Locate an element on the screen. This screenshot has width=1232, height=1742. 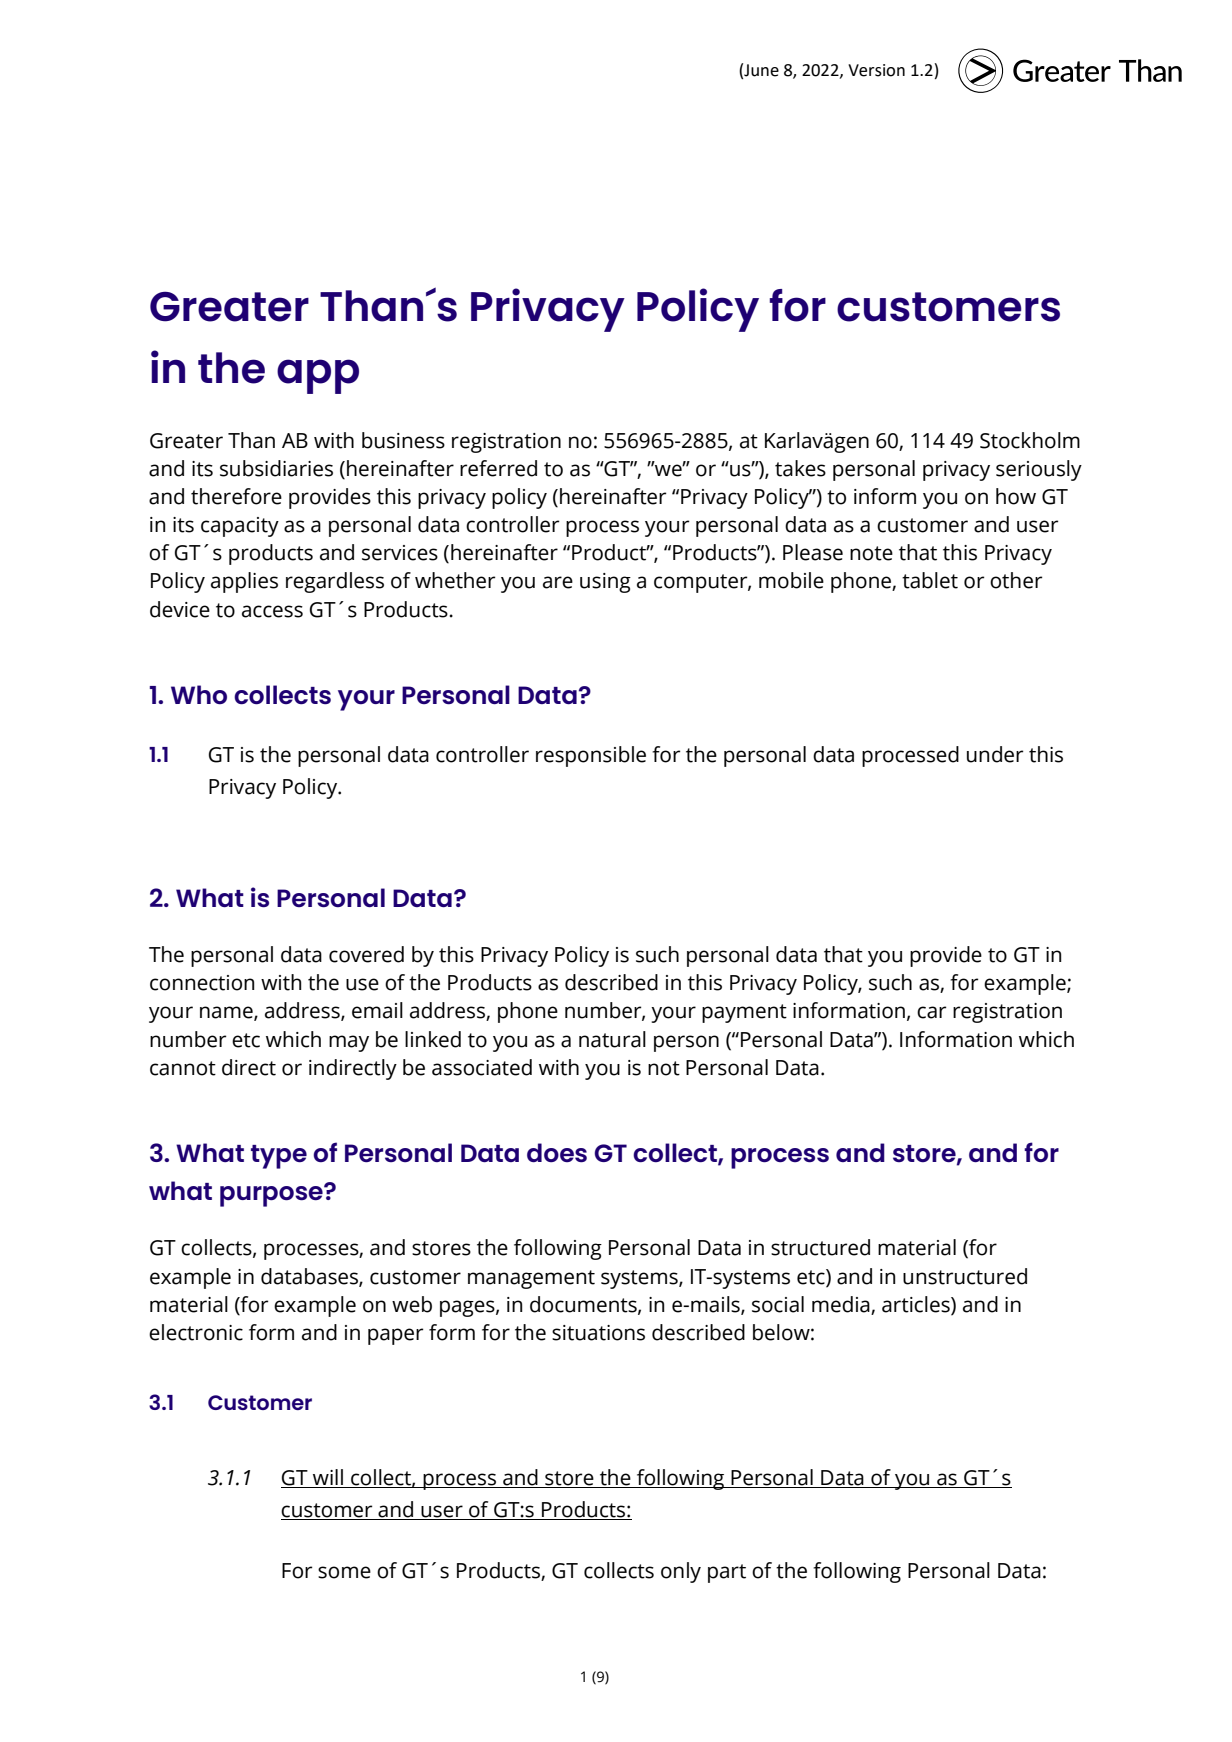
will is located at coordinates (328, 1477).
